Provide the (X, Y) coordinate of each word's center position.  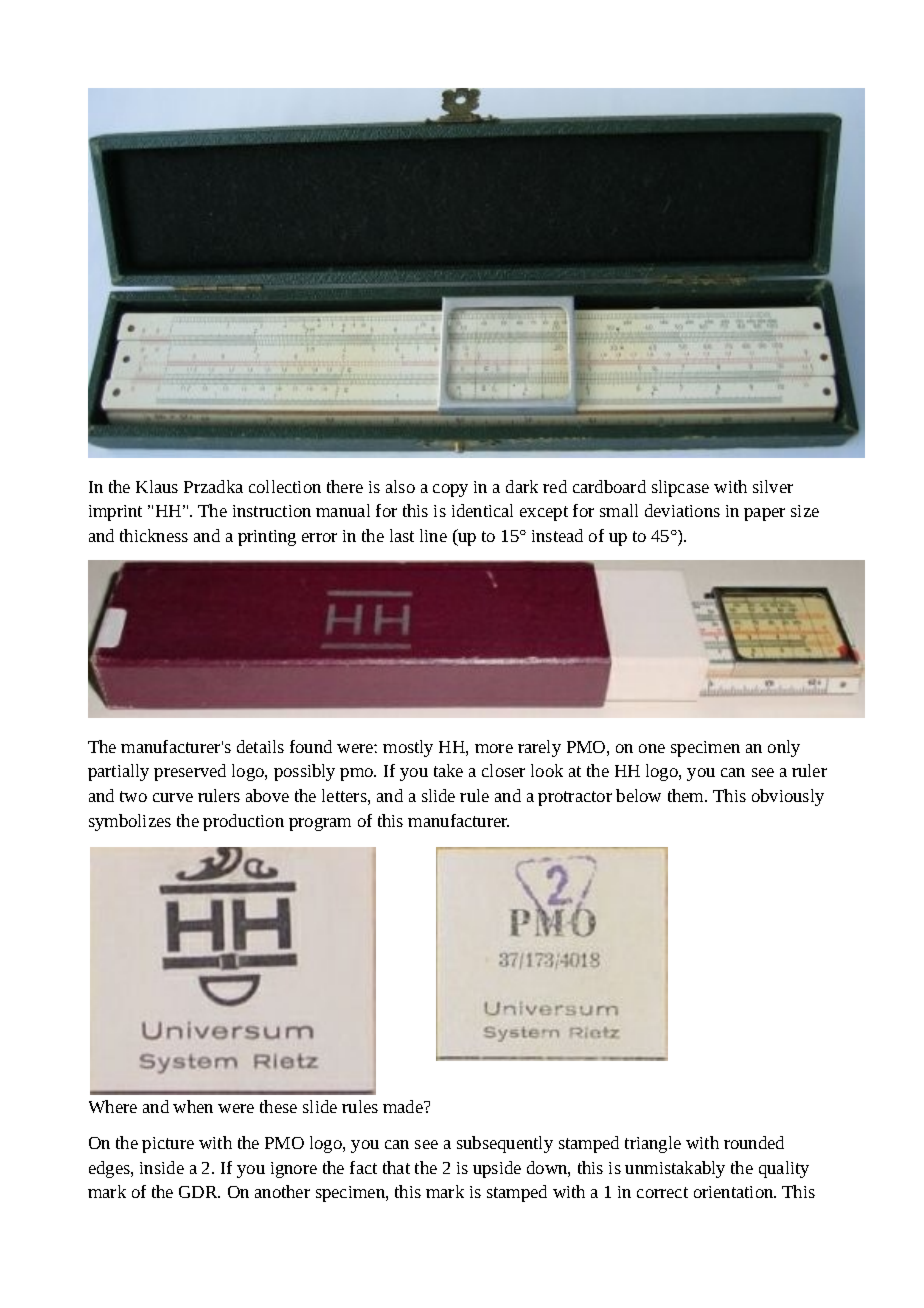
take (448, 770)
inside (162, 1167)
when (193, 1106)
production (243, 822)
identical (482, 510)
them (687, 795)
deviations (682, 510)
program (320, 824)
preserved (190, 772)
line (433, 535)
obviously (788, 797)
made (404, 1106)
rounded (754, 1142)
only (784, 748)
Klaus (157, 486)
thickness (154, 535)
